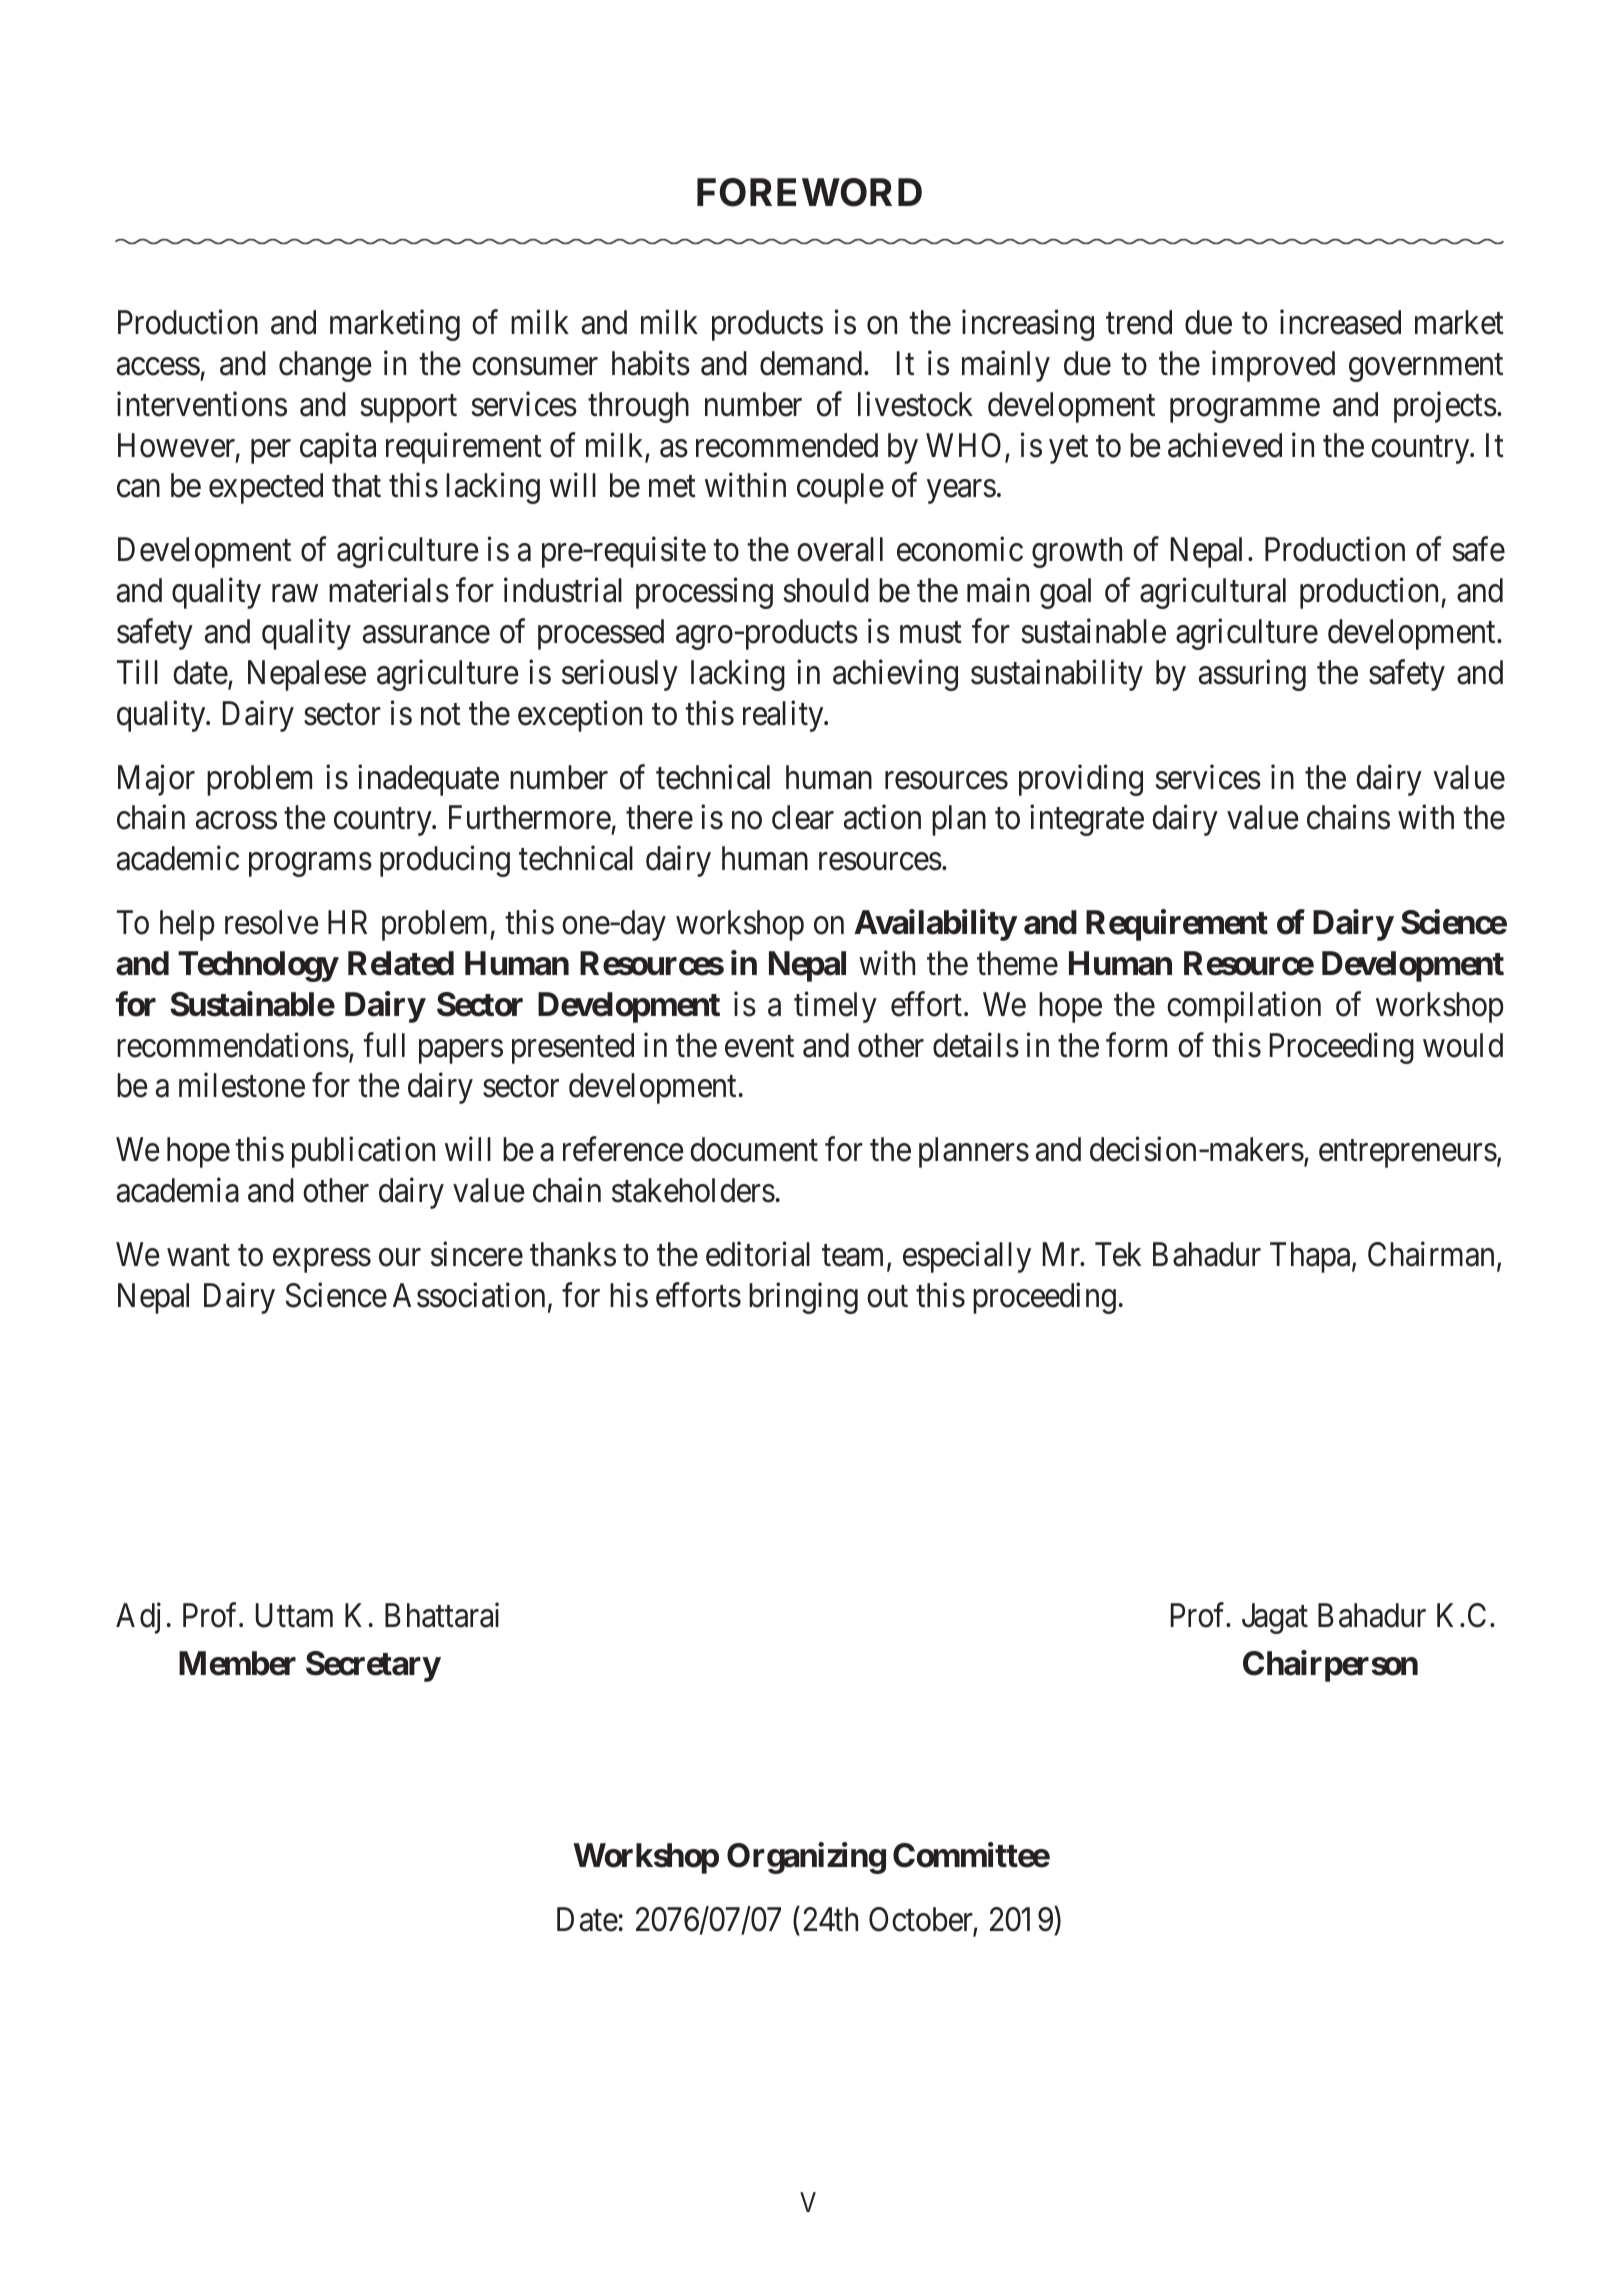  What do you see at coordinates (1330, 1666) in the screenshot?
I see `Chairperson` at bounding box center [1330, 1666].
